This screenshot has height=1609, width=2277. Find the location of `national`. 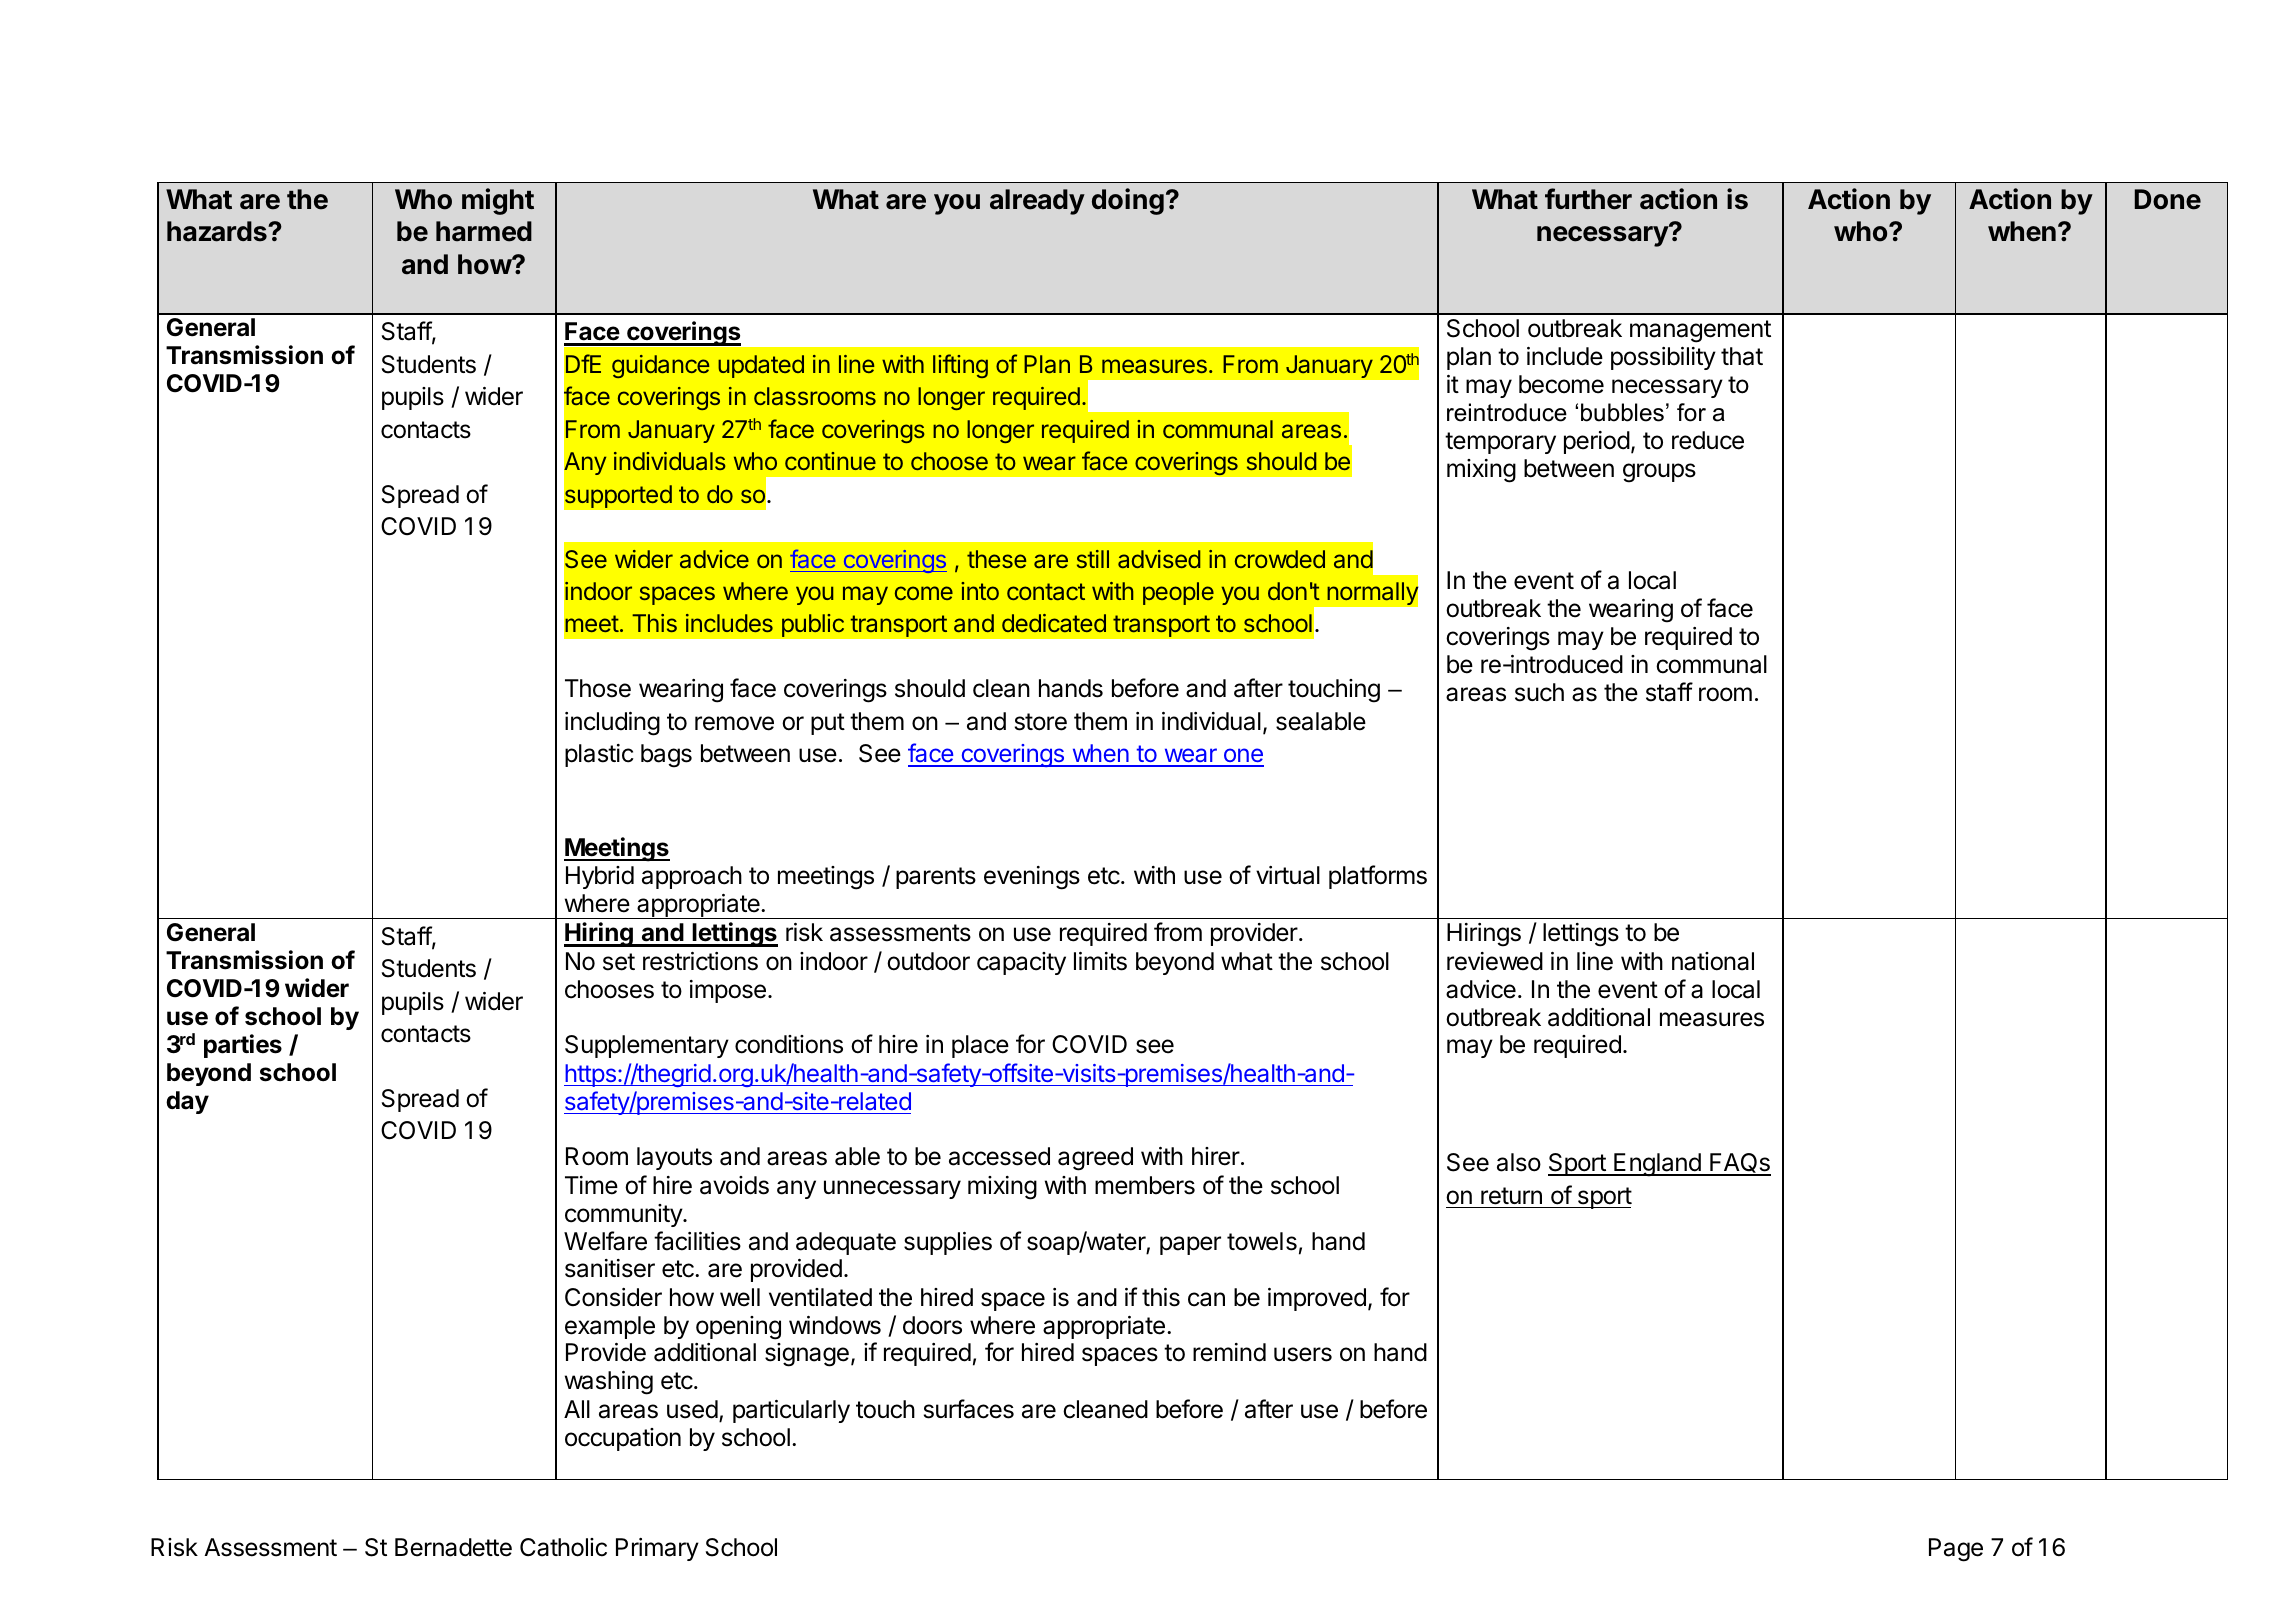

national is located at coordinates (1713, 961).
